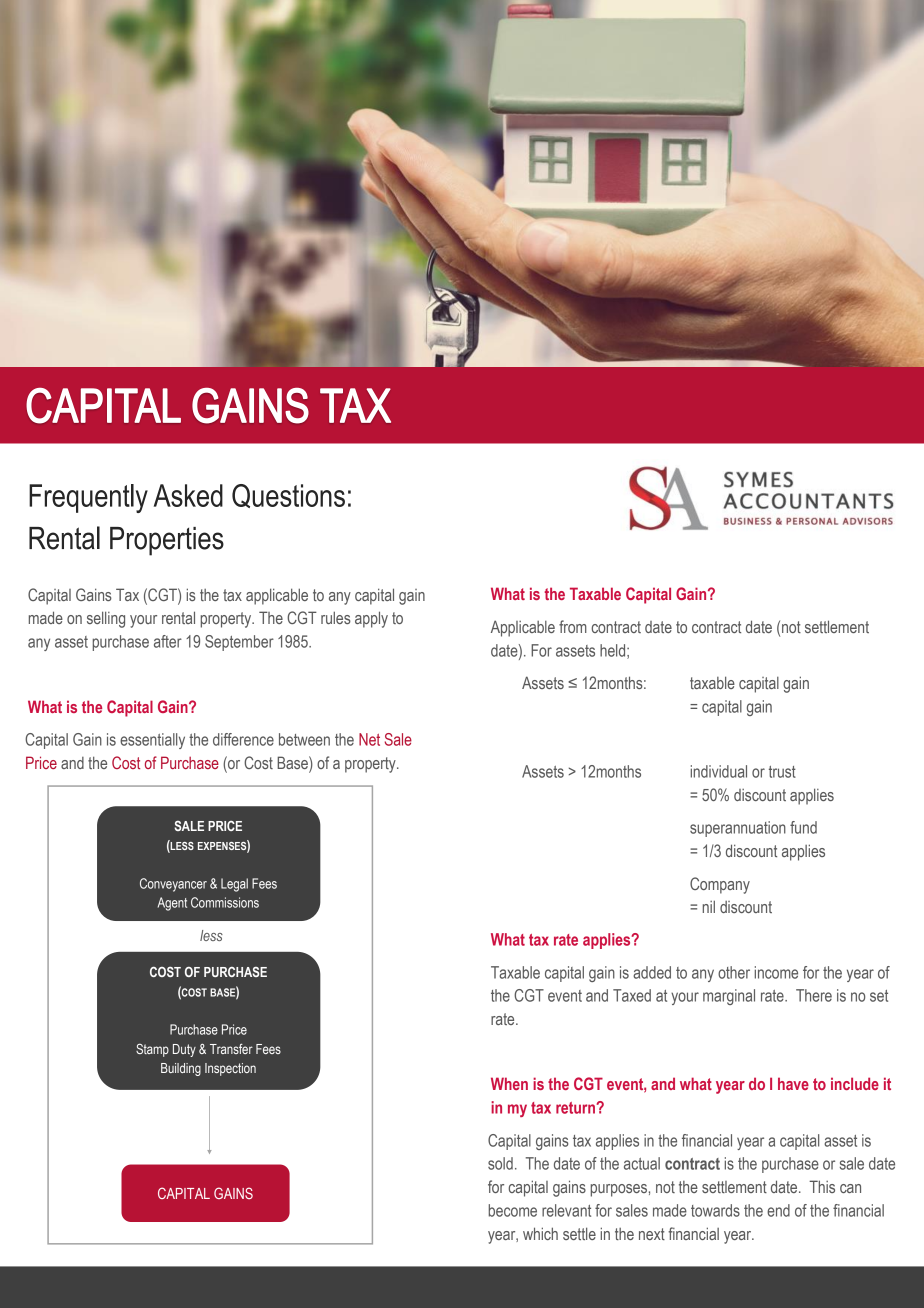 Image resolution: width=924 pixels, height=1308 pixels. Describe the element at coordinates (513, 1210) in the screenshot. I see `become` at that location.
